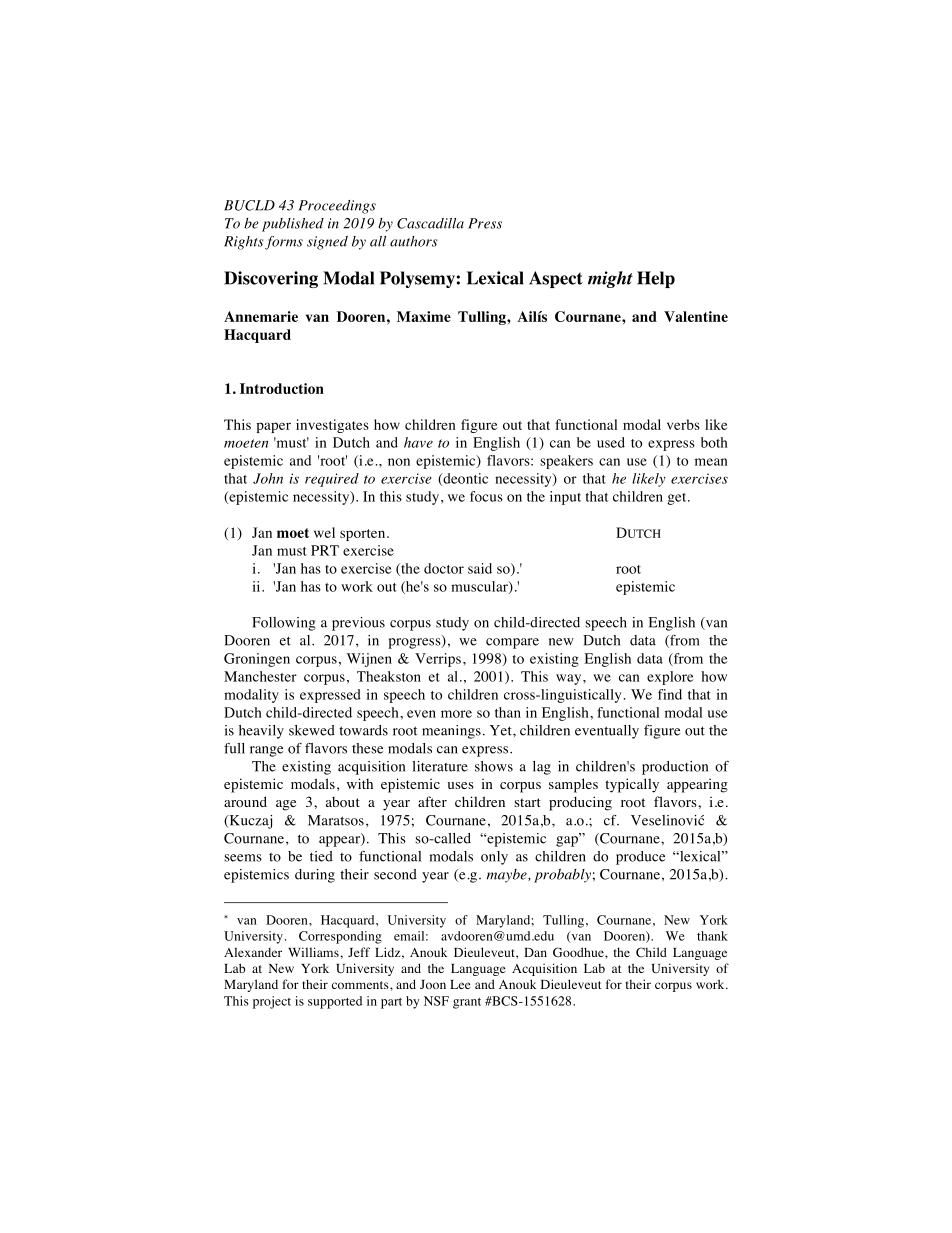 Image resolution: width=952 pixels, height=1233 pixels. I want to click on skewed, so click(312, 730).
